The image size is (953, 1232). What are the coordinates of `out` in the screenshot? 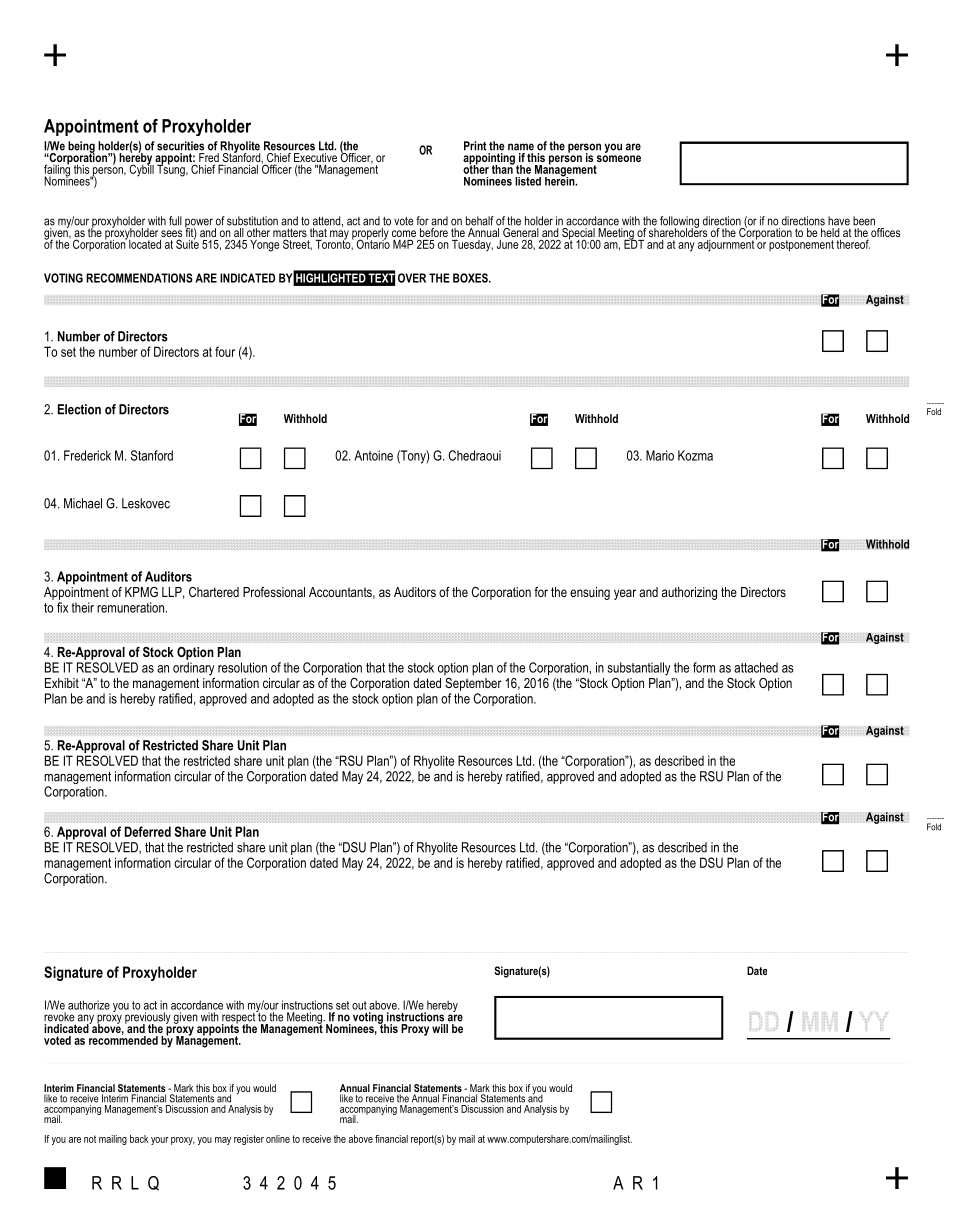 It's located at (359, 1005).
